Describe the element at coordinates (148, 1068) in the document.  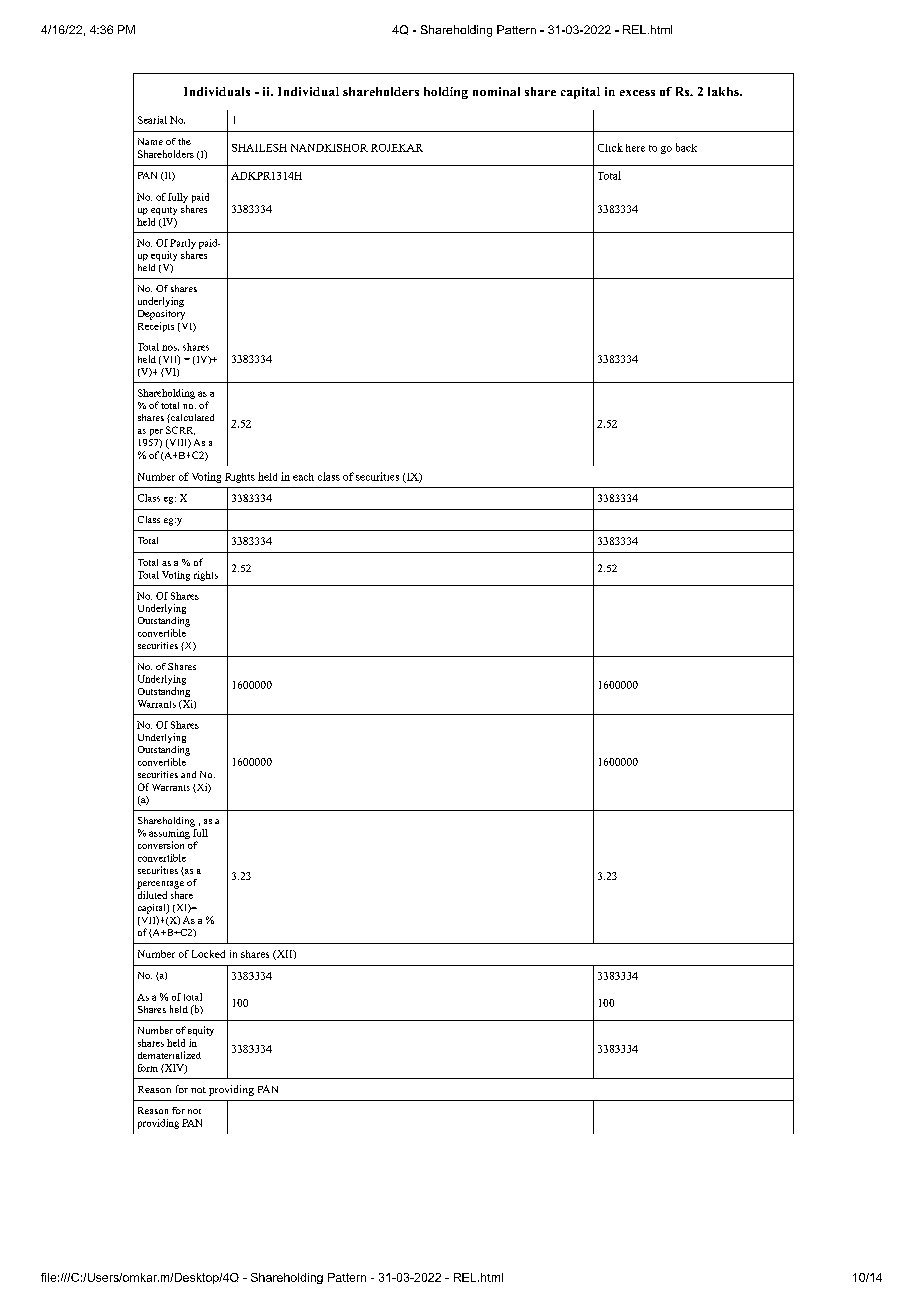
I see `form` at that location.
